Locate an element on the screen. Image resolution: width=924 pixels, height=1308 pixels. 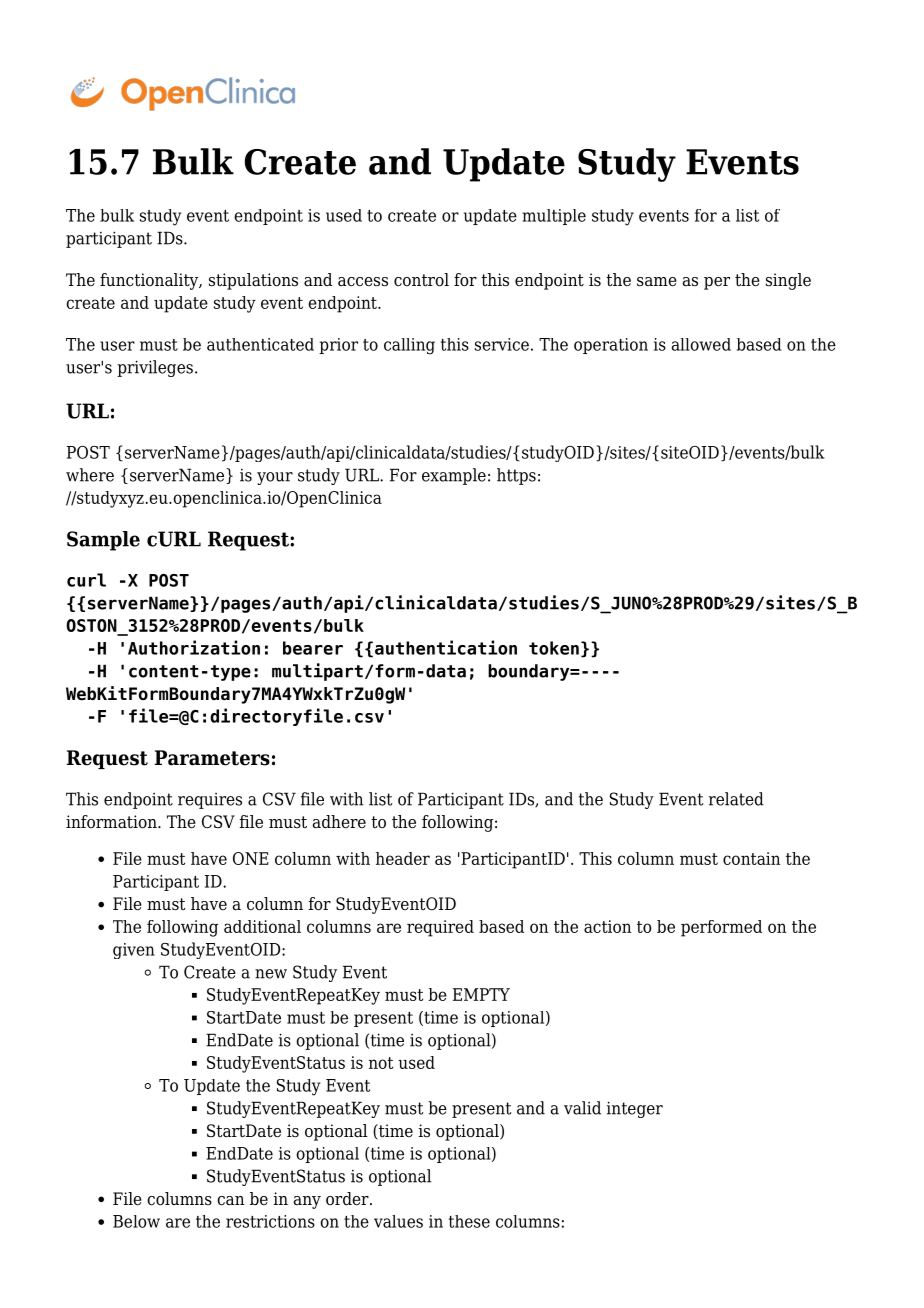
stipulations is located at coordinates (253, 281).
